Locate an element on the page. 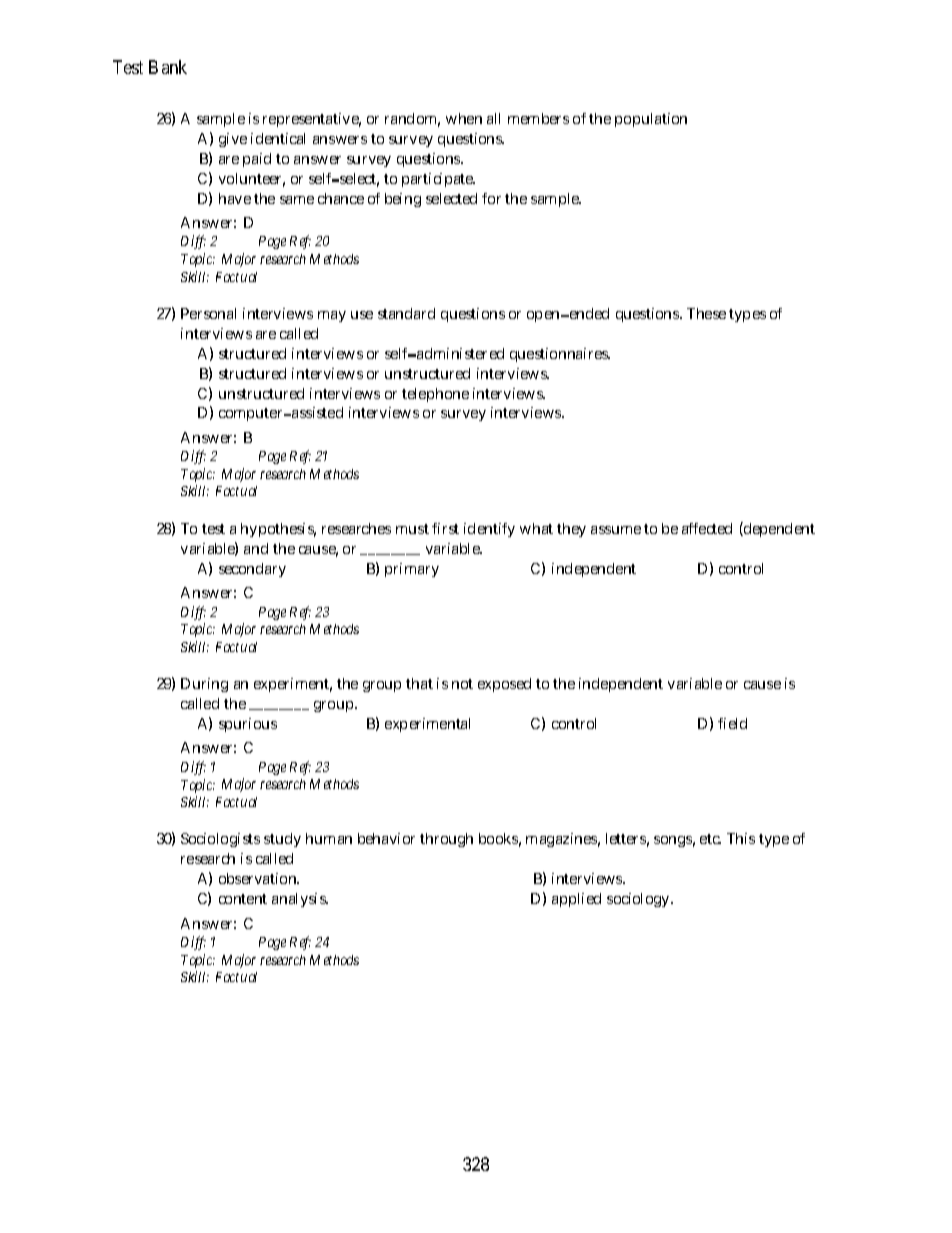 The height and width of the document is (1233, 952). population is located at coordinates (651, 120).
